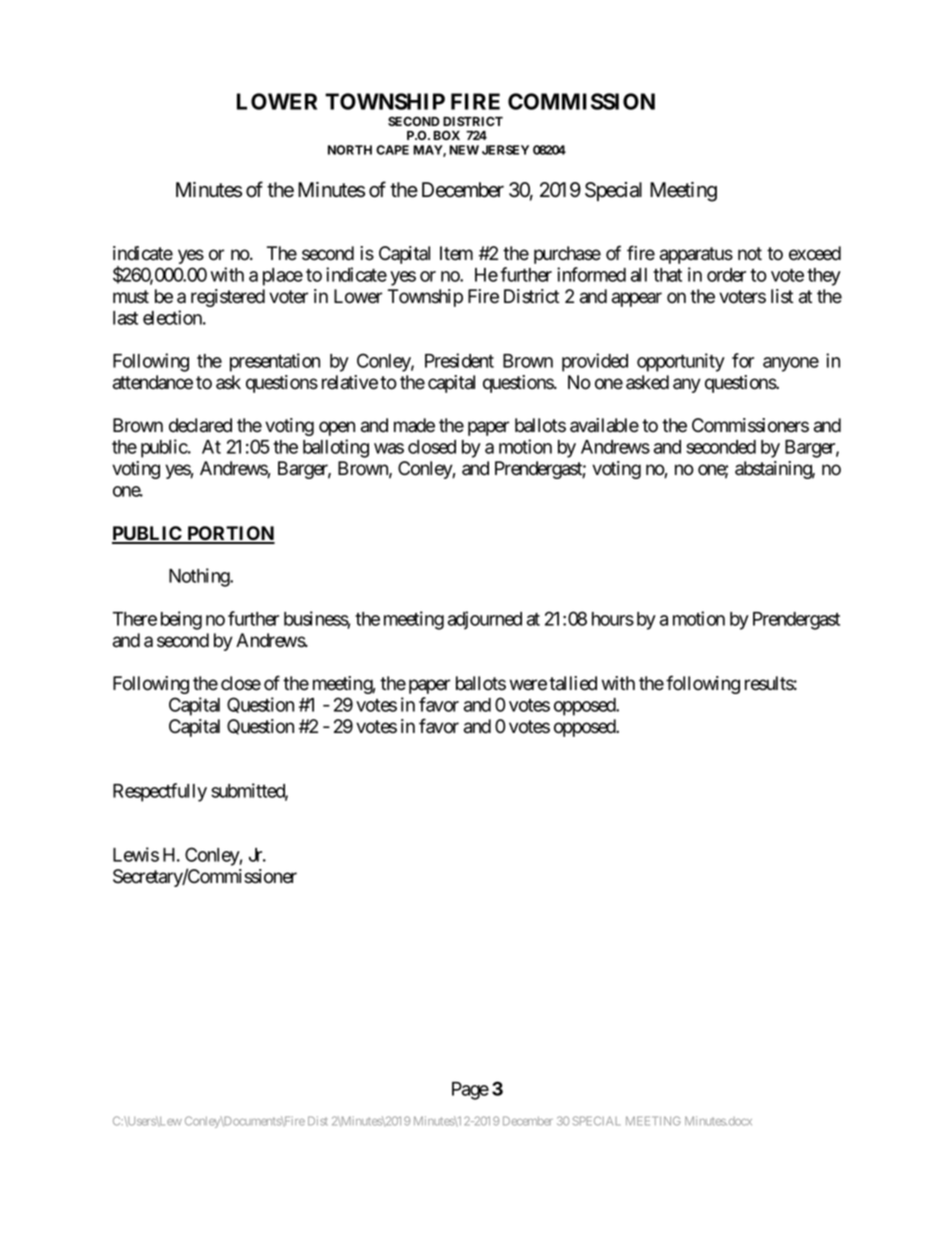  I want to click on Respectfully, so click(160, 792).
